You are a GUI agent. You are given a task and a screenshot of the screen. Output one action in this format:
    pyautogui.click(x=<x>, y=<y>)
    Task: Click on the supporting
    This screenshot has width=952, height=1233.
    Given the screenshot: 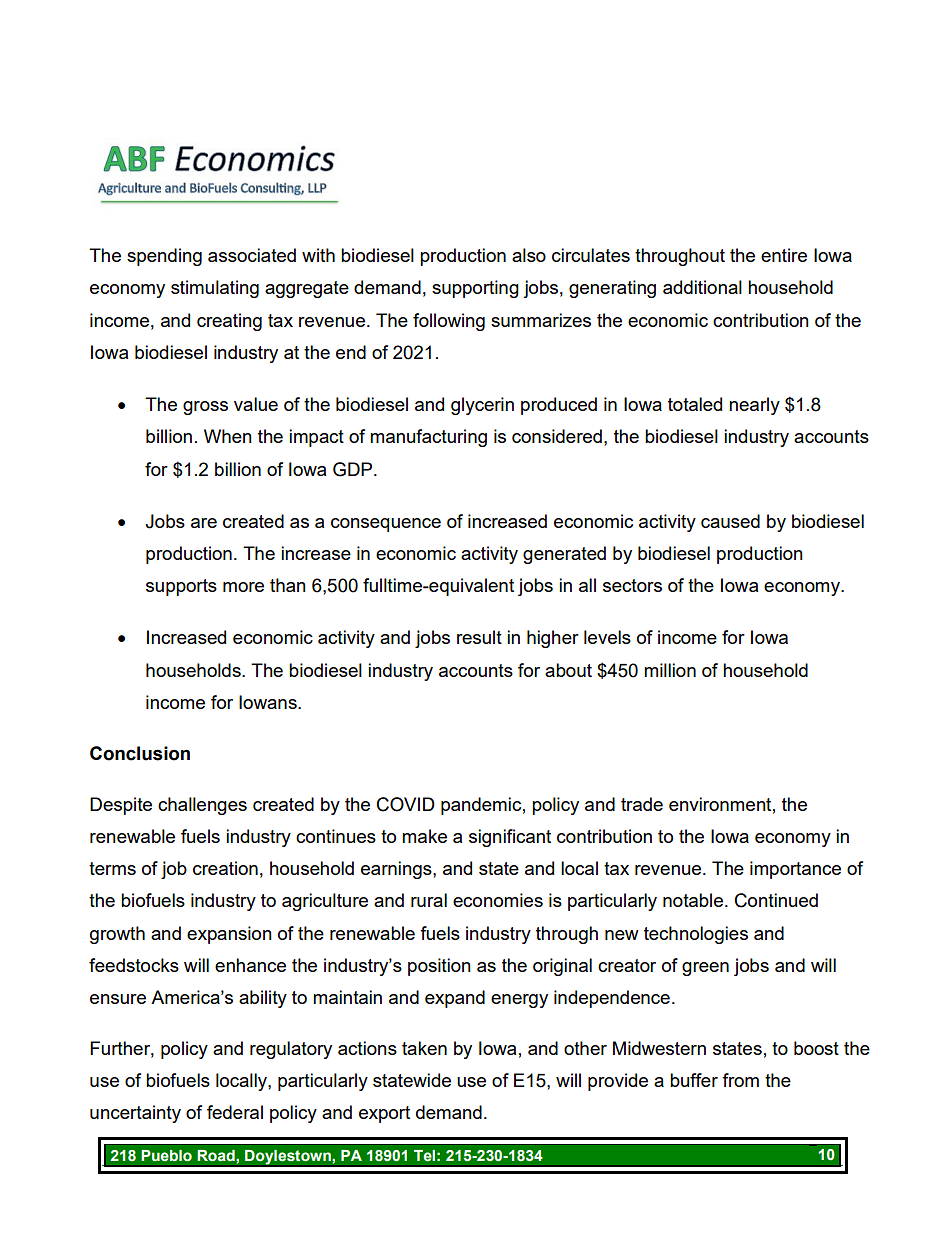 What is the action you would take?
    pyautogui.click(x=475, y=289)
